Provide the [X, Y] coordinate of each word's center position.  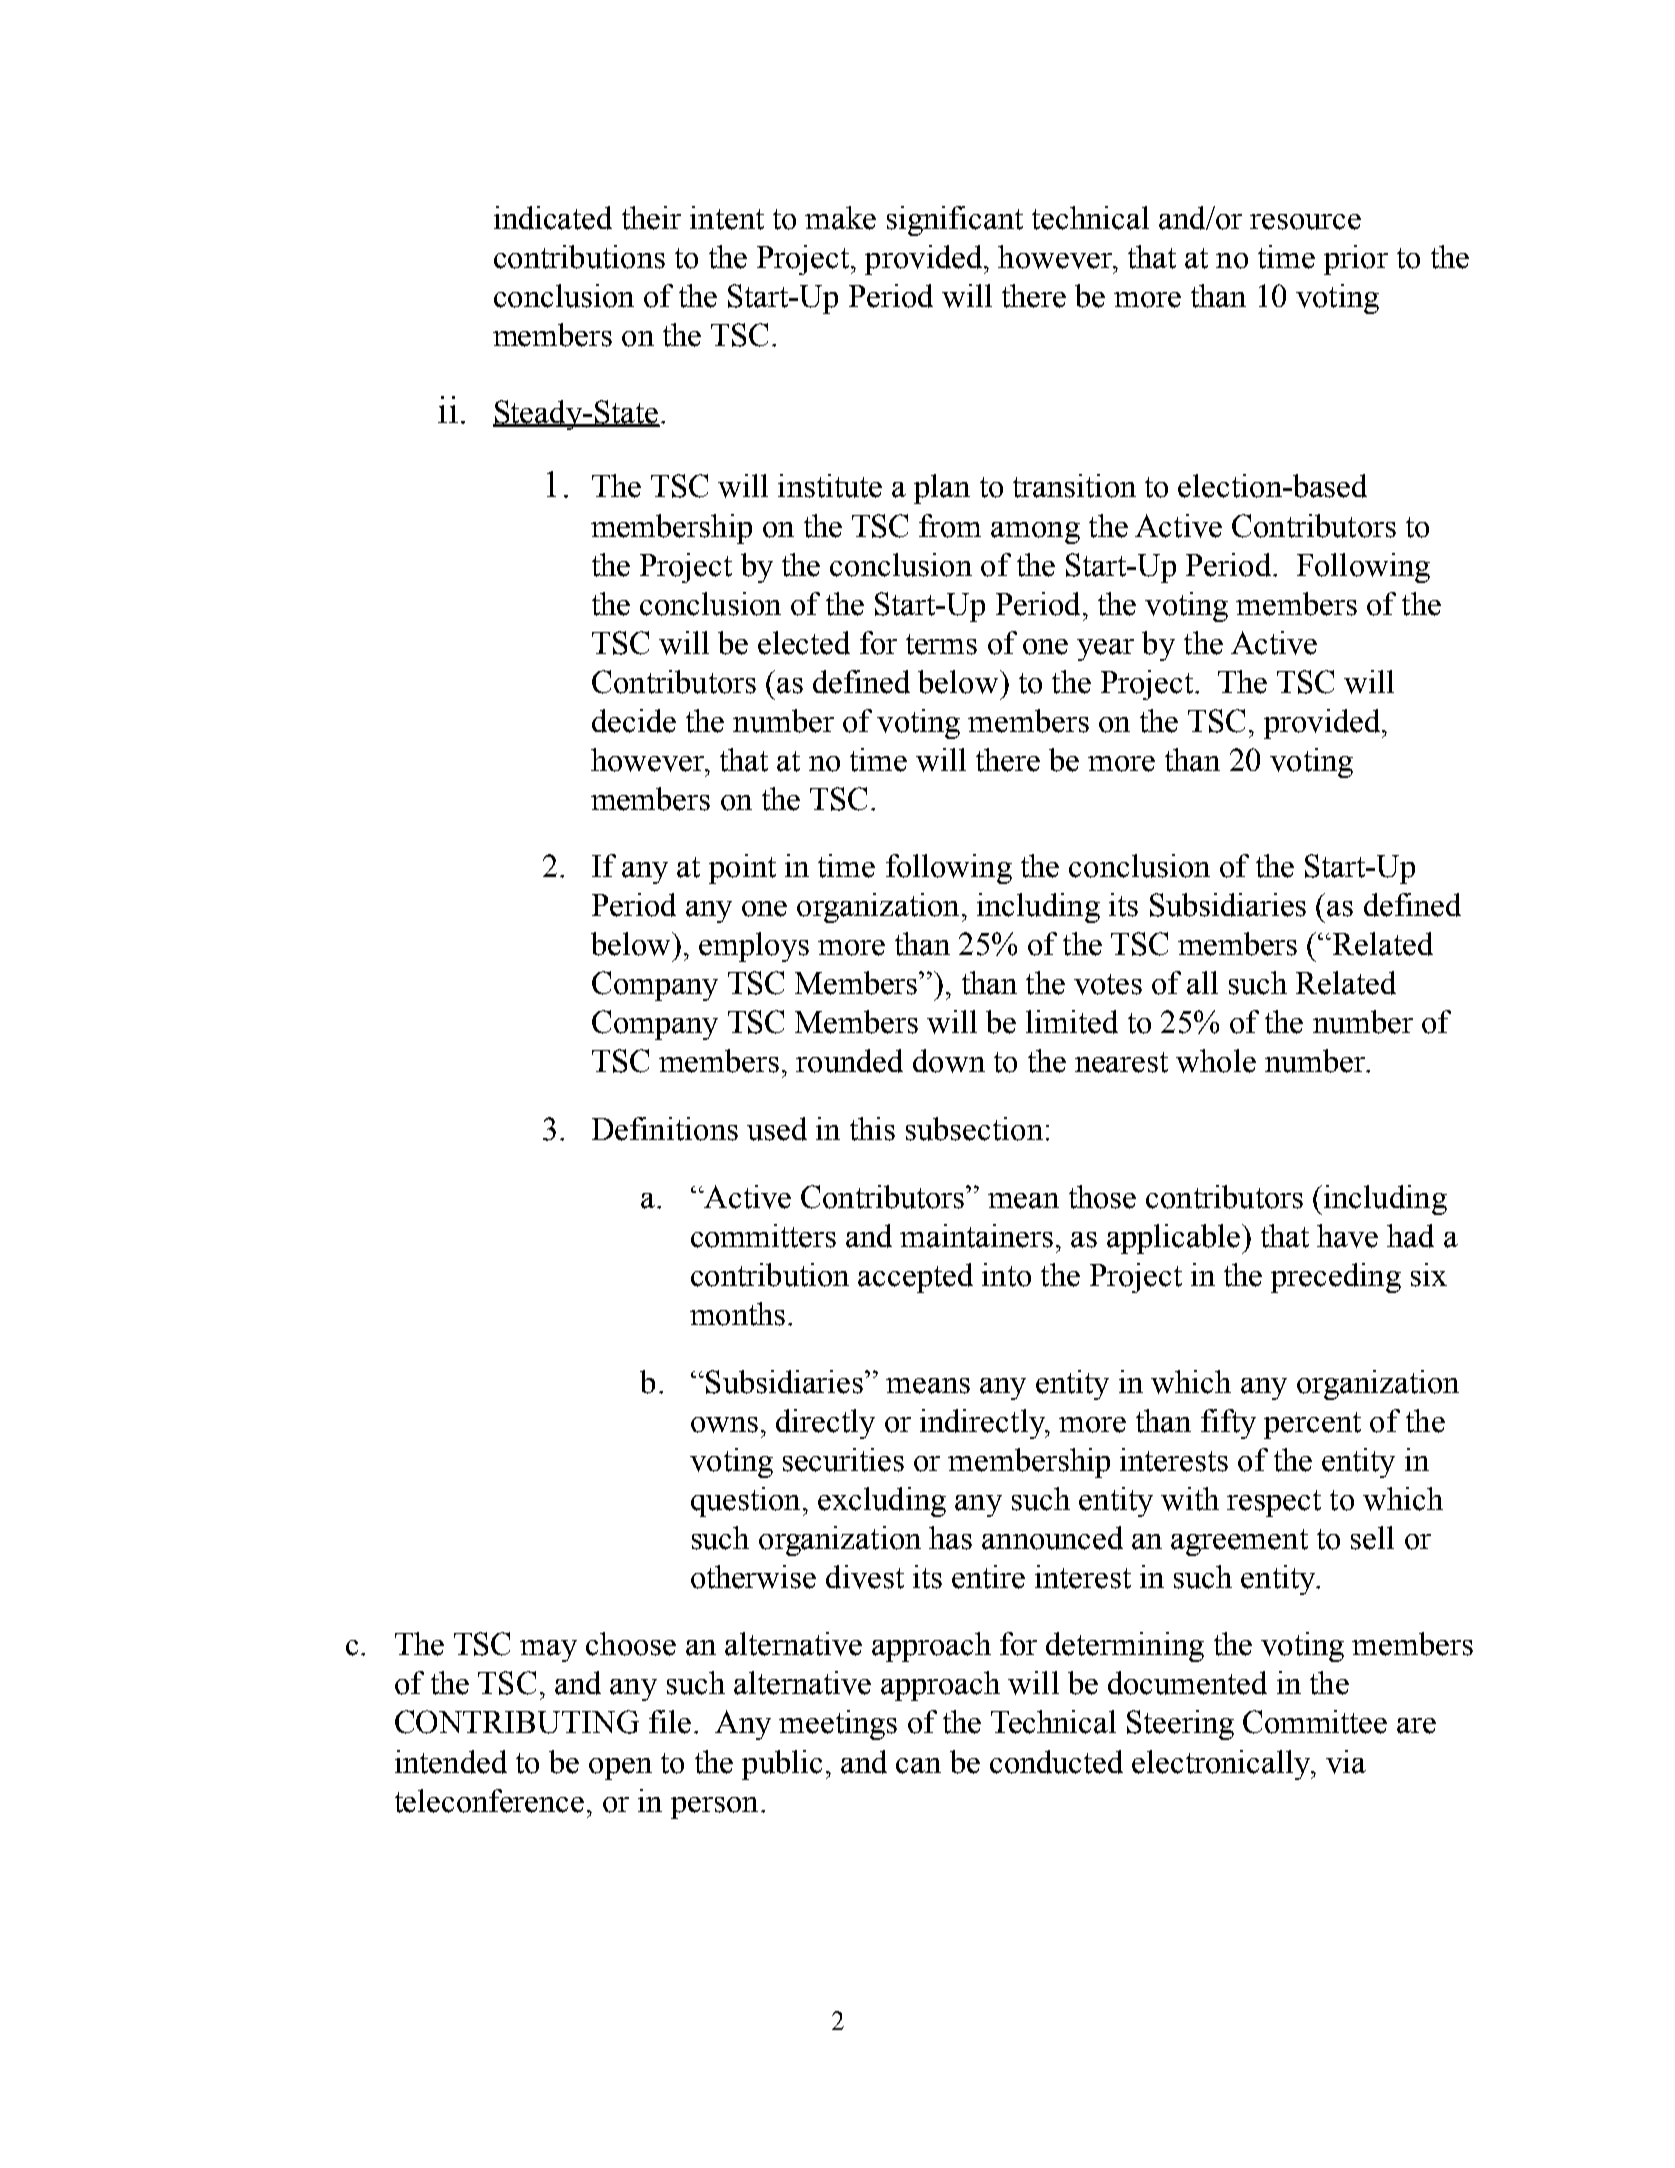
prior [1356, 260]
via [1346, 1762]
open [620, 1769]
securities [843, 1460]
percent [1312, 1425]
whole [1216, 1061]
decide [634, 721]
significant [955, 221]
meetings [838, 1725]
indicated [553, 218]
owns [724, 1425]
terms [941, 644]
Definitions [665, 1129]
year [1105, 650]
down [949, 1061]
